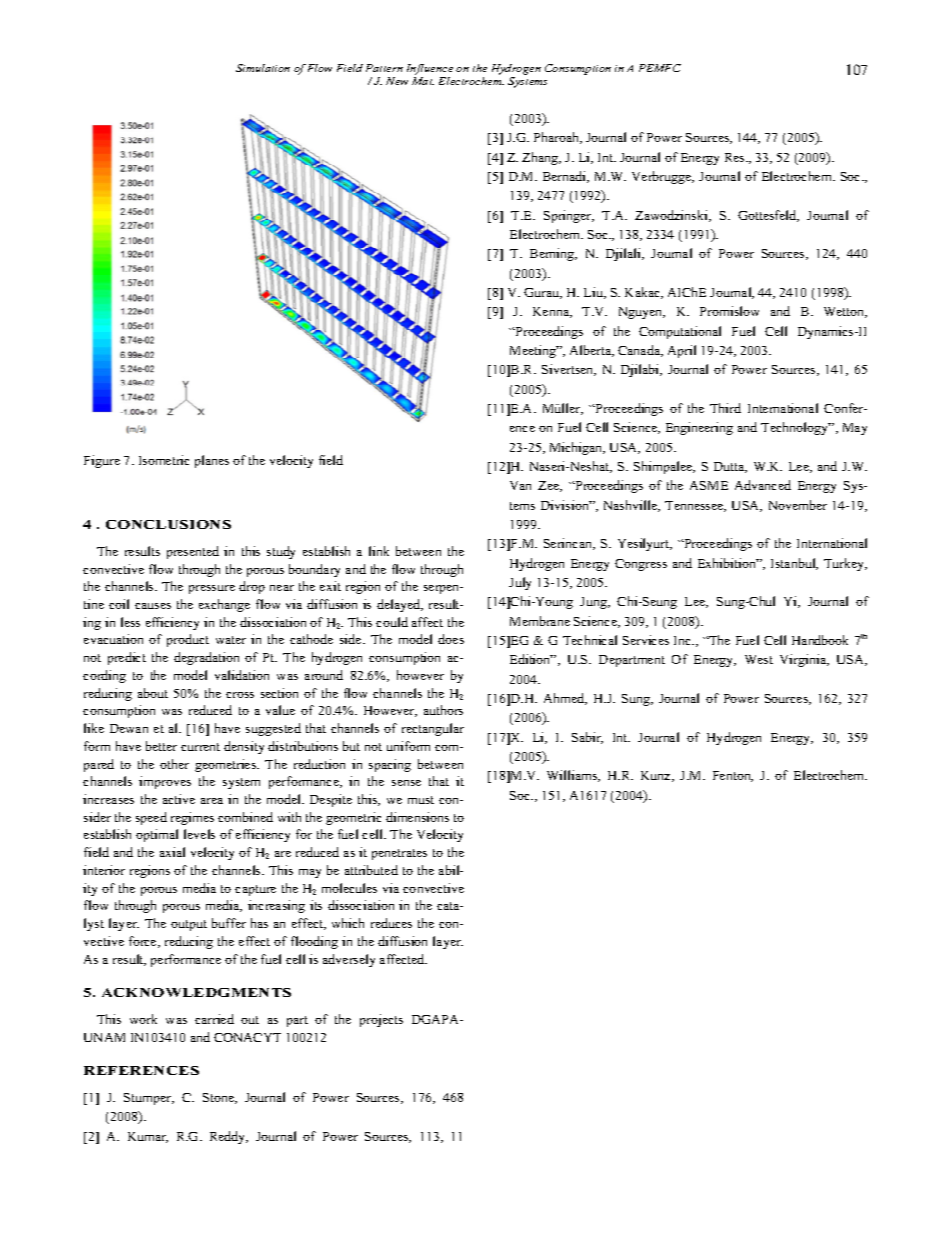  What do you see at coordinates (263, 68) in the screenshot?
I see `Simulation` at bounding box center [263, 68].
